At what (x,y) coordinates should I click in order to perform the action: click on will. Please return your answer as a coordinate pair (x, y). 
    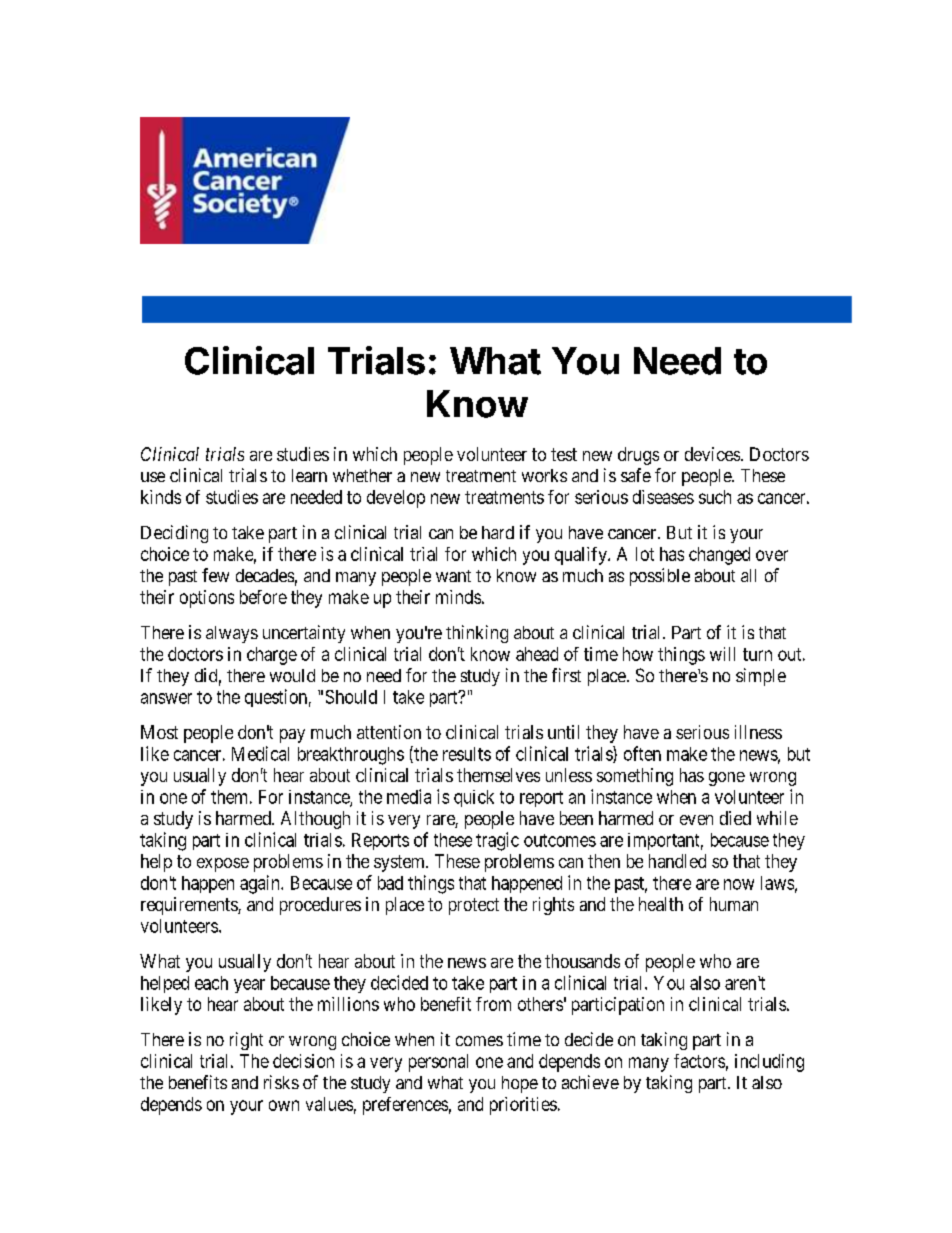
    Looking at the image, I should click on (722, 654).
